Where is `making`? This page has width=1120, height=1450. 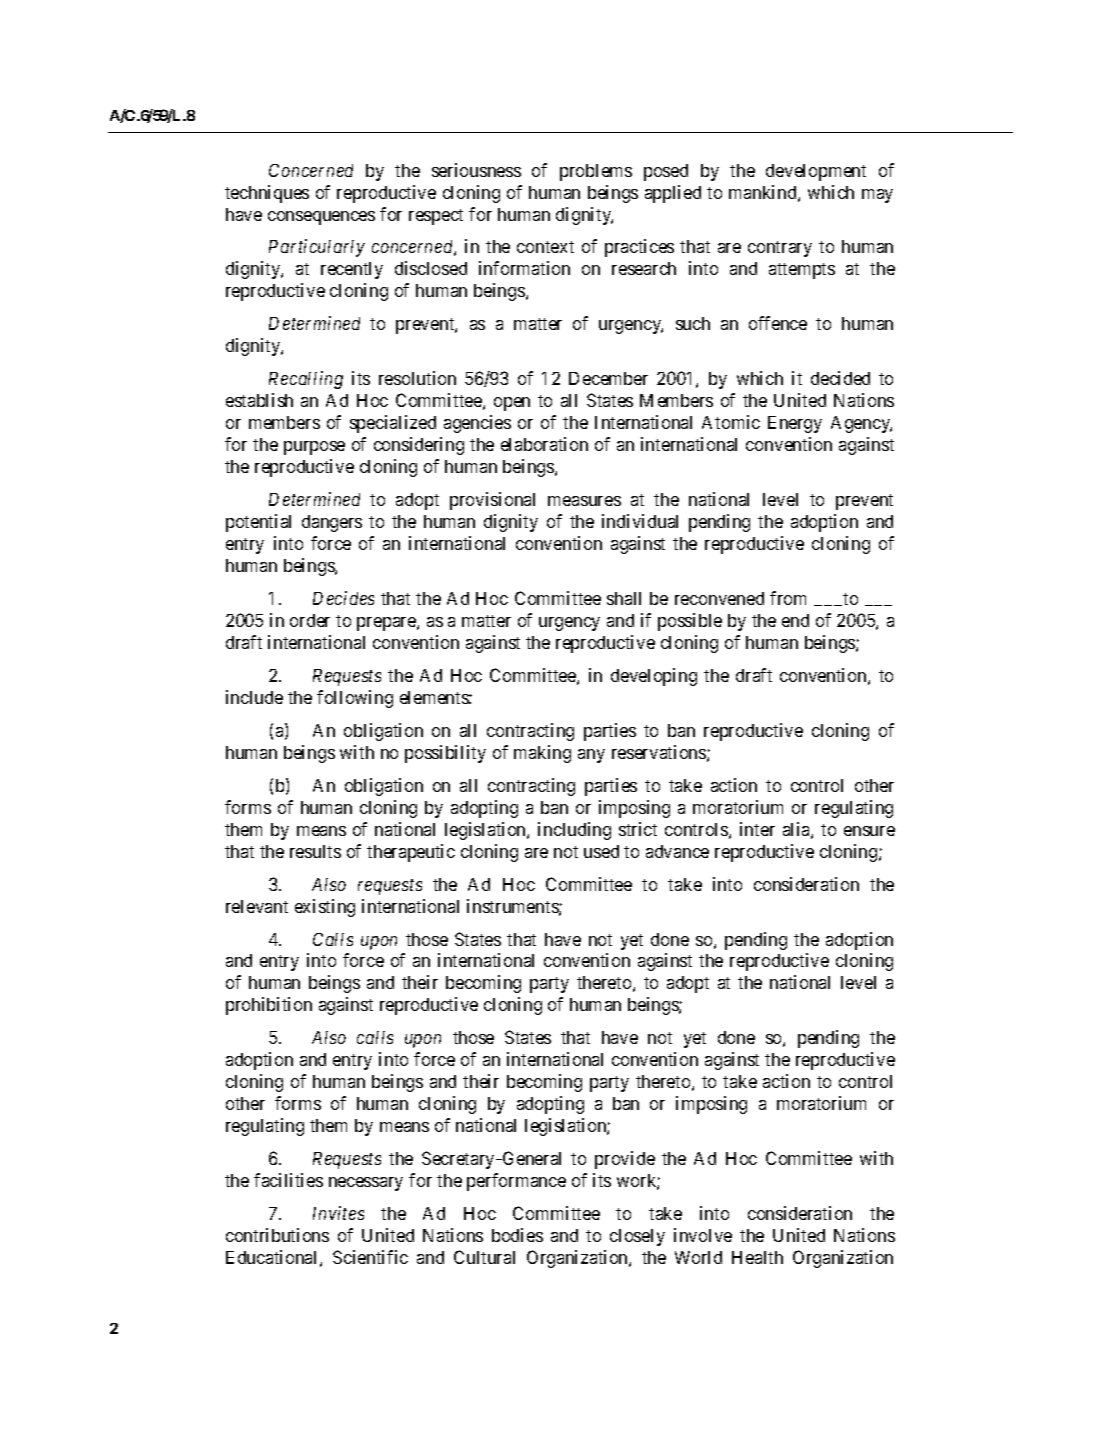 making is located at coordinates (542, 754).
